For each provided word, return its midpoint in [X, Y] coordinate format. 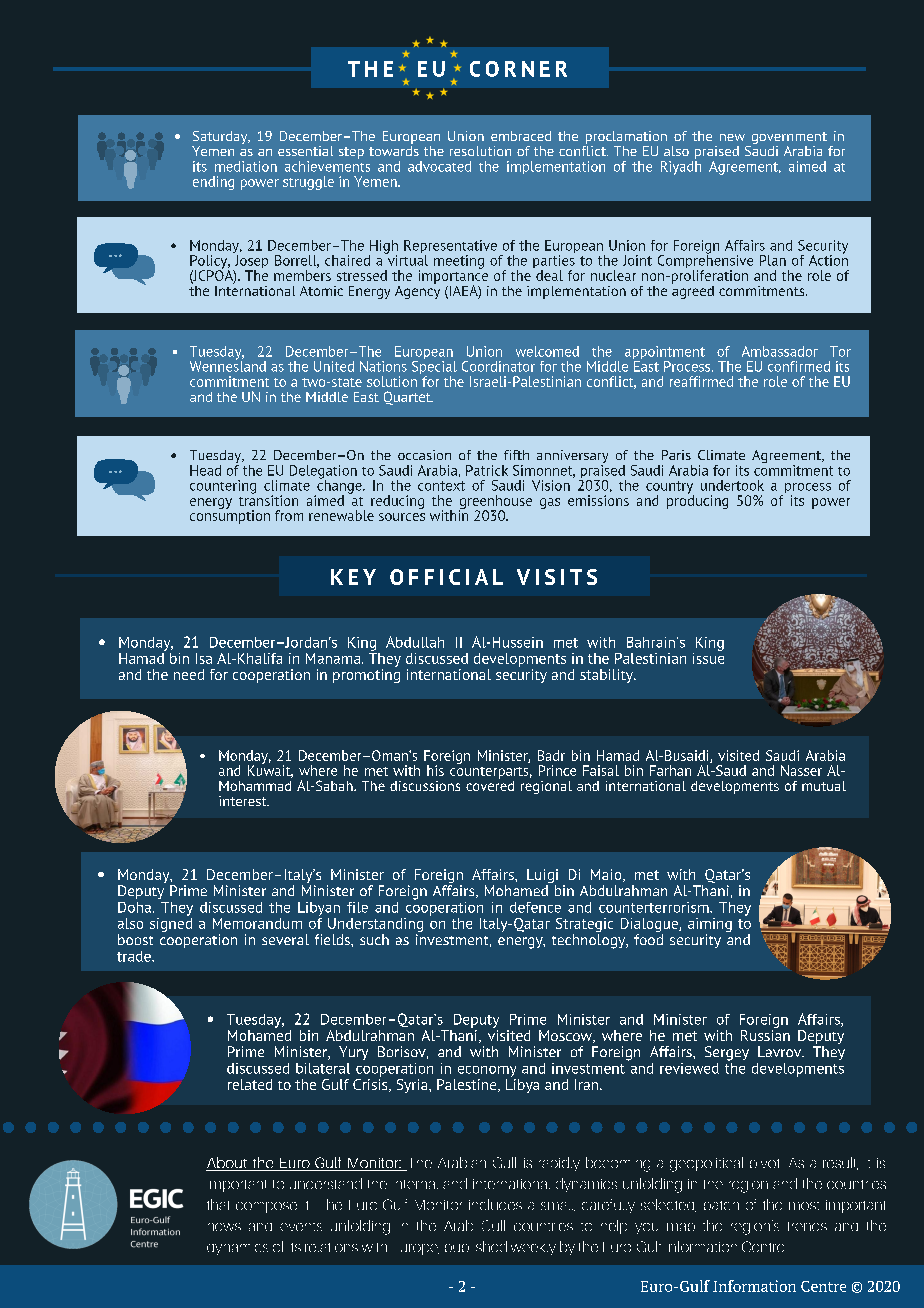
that [218, 1204]
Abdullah [415, 642]
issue [708, 657]
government [788, 139]
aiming [710, 926]
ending [213, 183]
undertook [732, 485]
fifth [516, 455]
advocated [439, 166]
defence [535, 907]
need [189, 674]
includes [495, 1204]
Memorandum [257, 923]
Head [205, 470]
